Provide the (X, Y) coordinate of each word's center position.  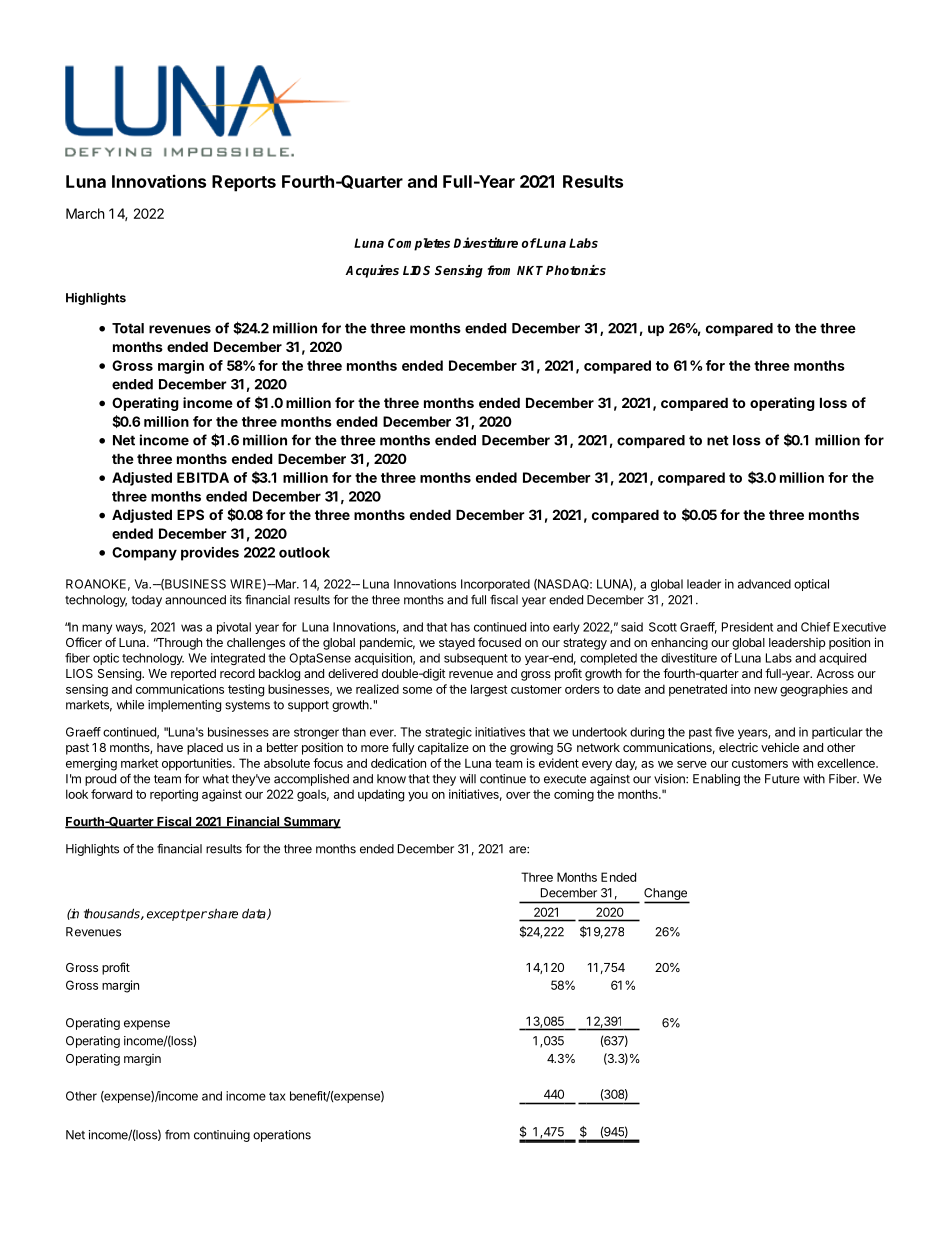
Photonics (576, 270)
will (468, 779)
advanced (764, 584)
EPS (190, 514)
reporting (174, 795)
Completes (419, 244)
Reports (244, 183)
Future (782, 779)
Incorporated (495, 585)
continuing (222, 1136)
